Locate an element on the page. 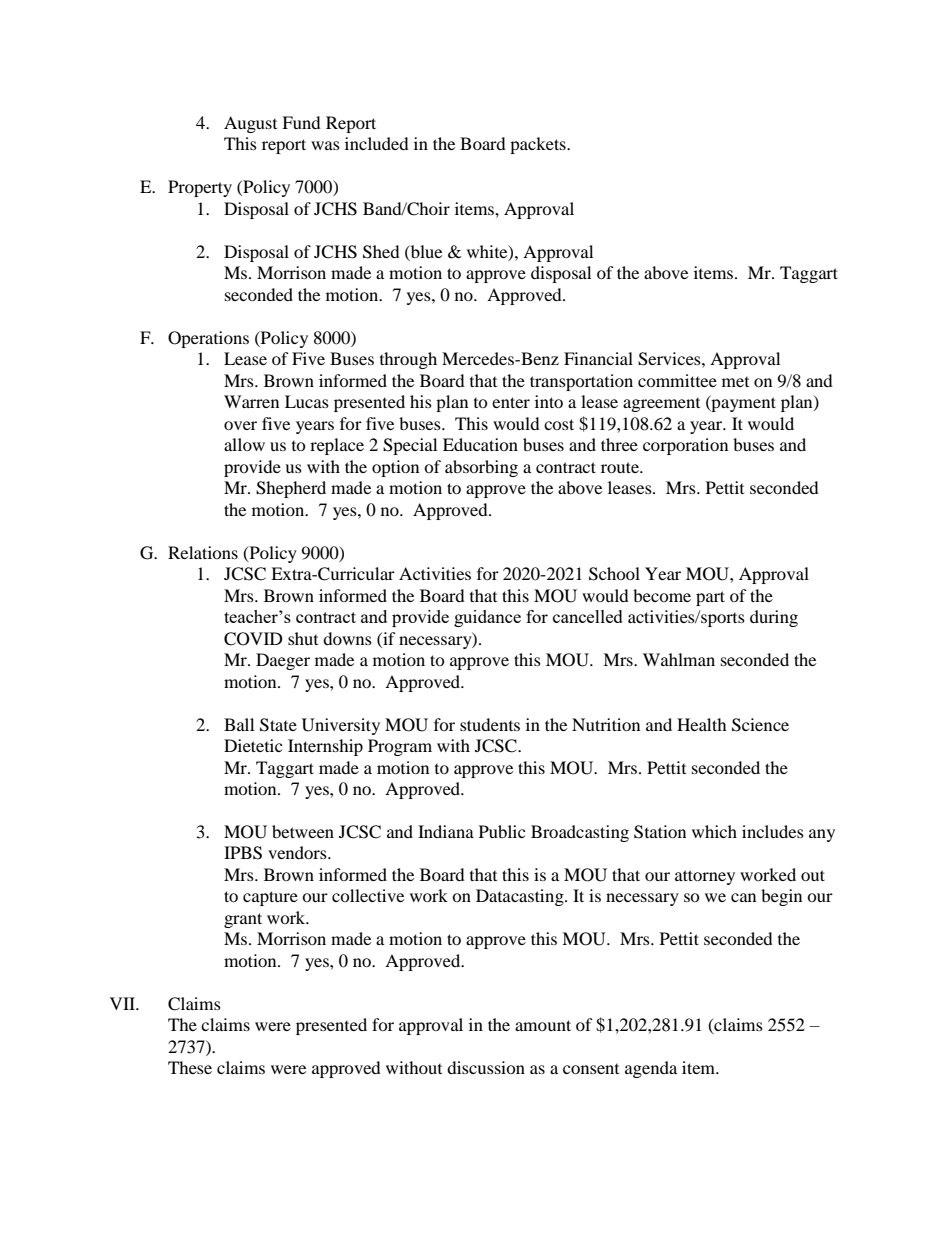 This document has height=1233, width=952. which is located at coordinates (714, 831).
